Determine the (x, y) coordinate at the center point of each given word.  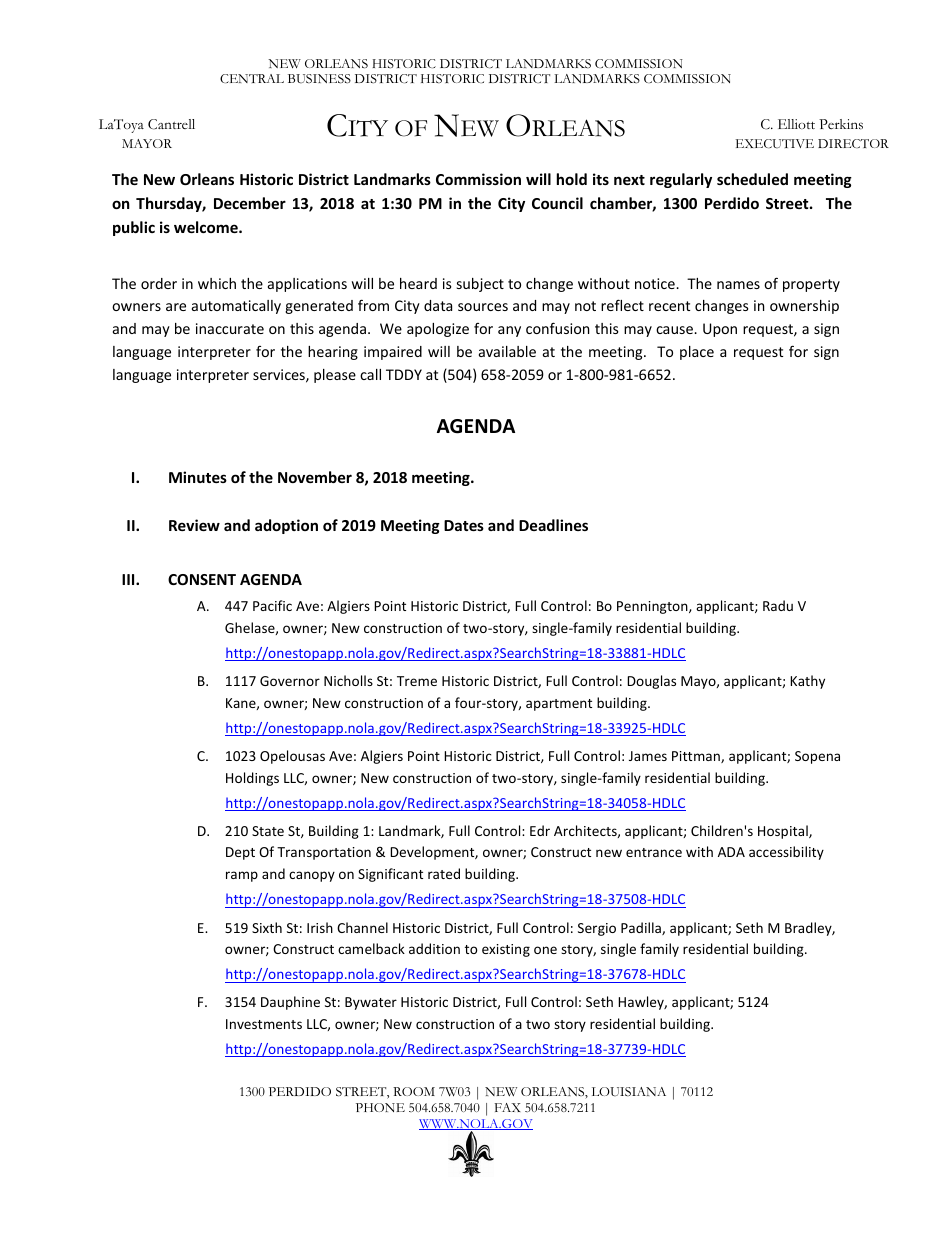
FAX (508, 1107)
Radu (778, 605)
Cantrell (171, 124)
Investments (264, 1024)
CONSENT (202, 579)
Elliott (796, 124)
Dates (464, 525)
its (601, 179)
